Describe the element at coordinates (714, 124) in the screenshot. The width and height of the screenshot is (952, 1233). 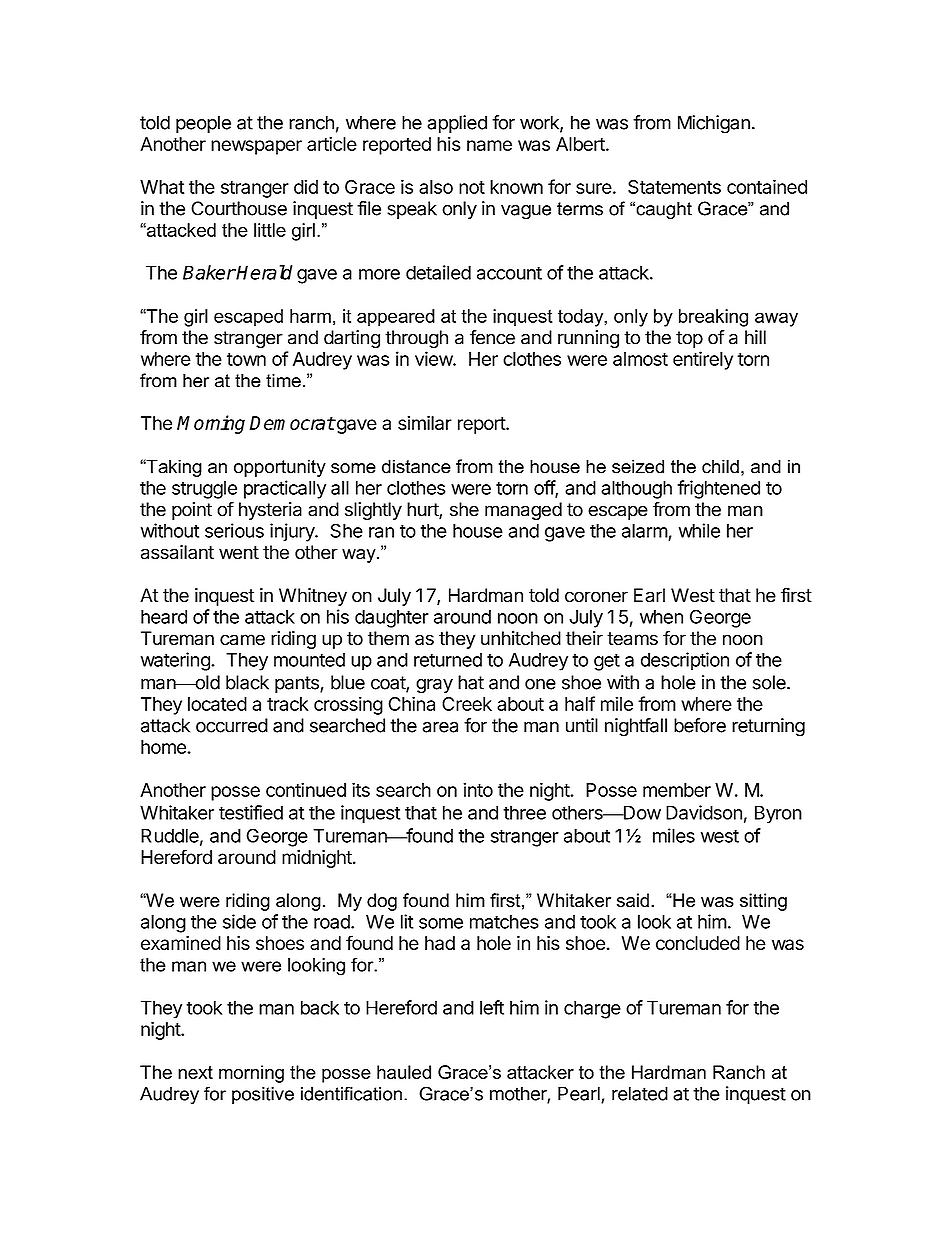
I see `Michigan` at that location.
